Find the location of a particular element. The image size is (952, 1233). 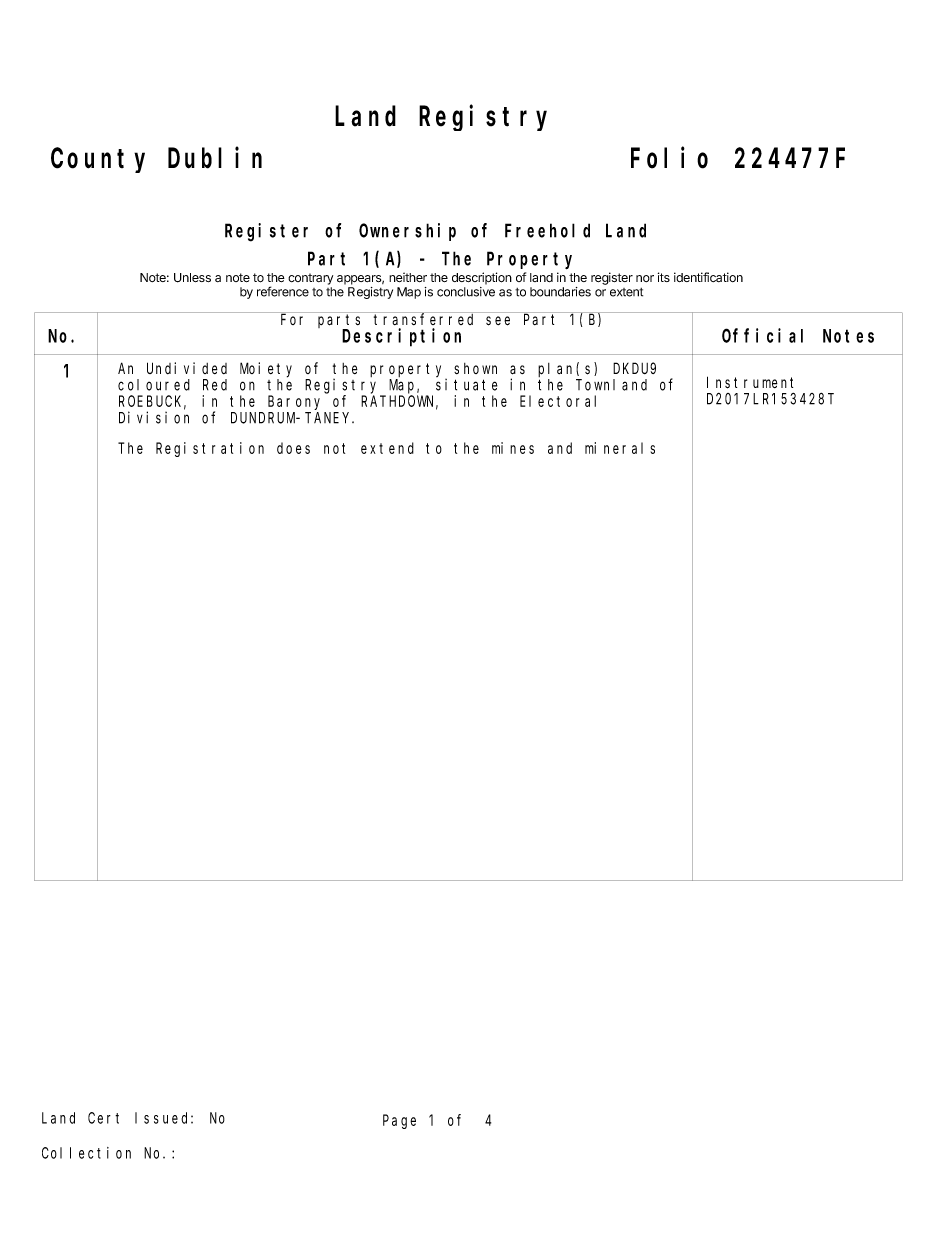

Page is located at coordinates (399, 1122).
